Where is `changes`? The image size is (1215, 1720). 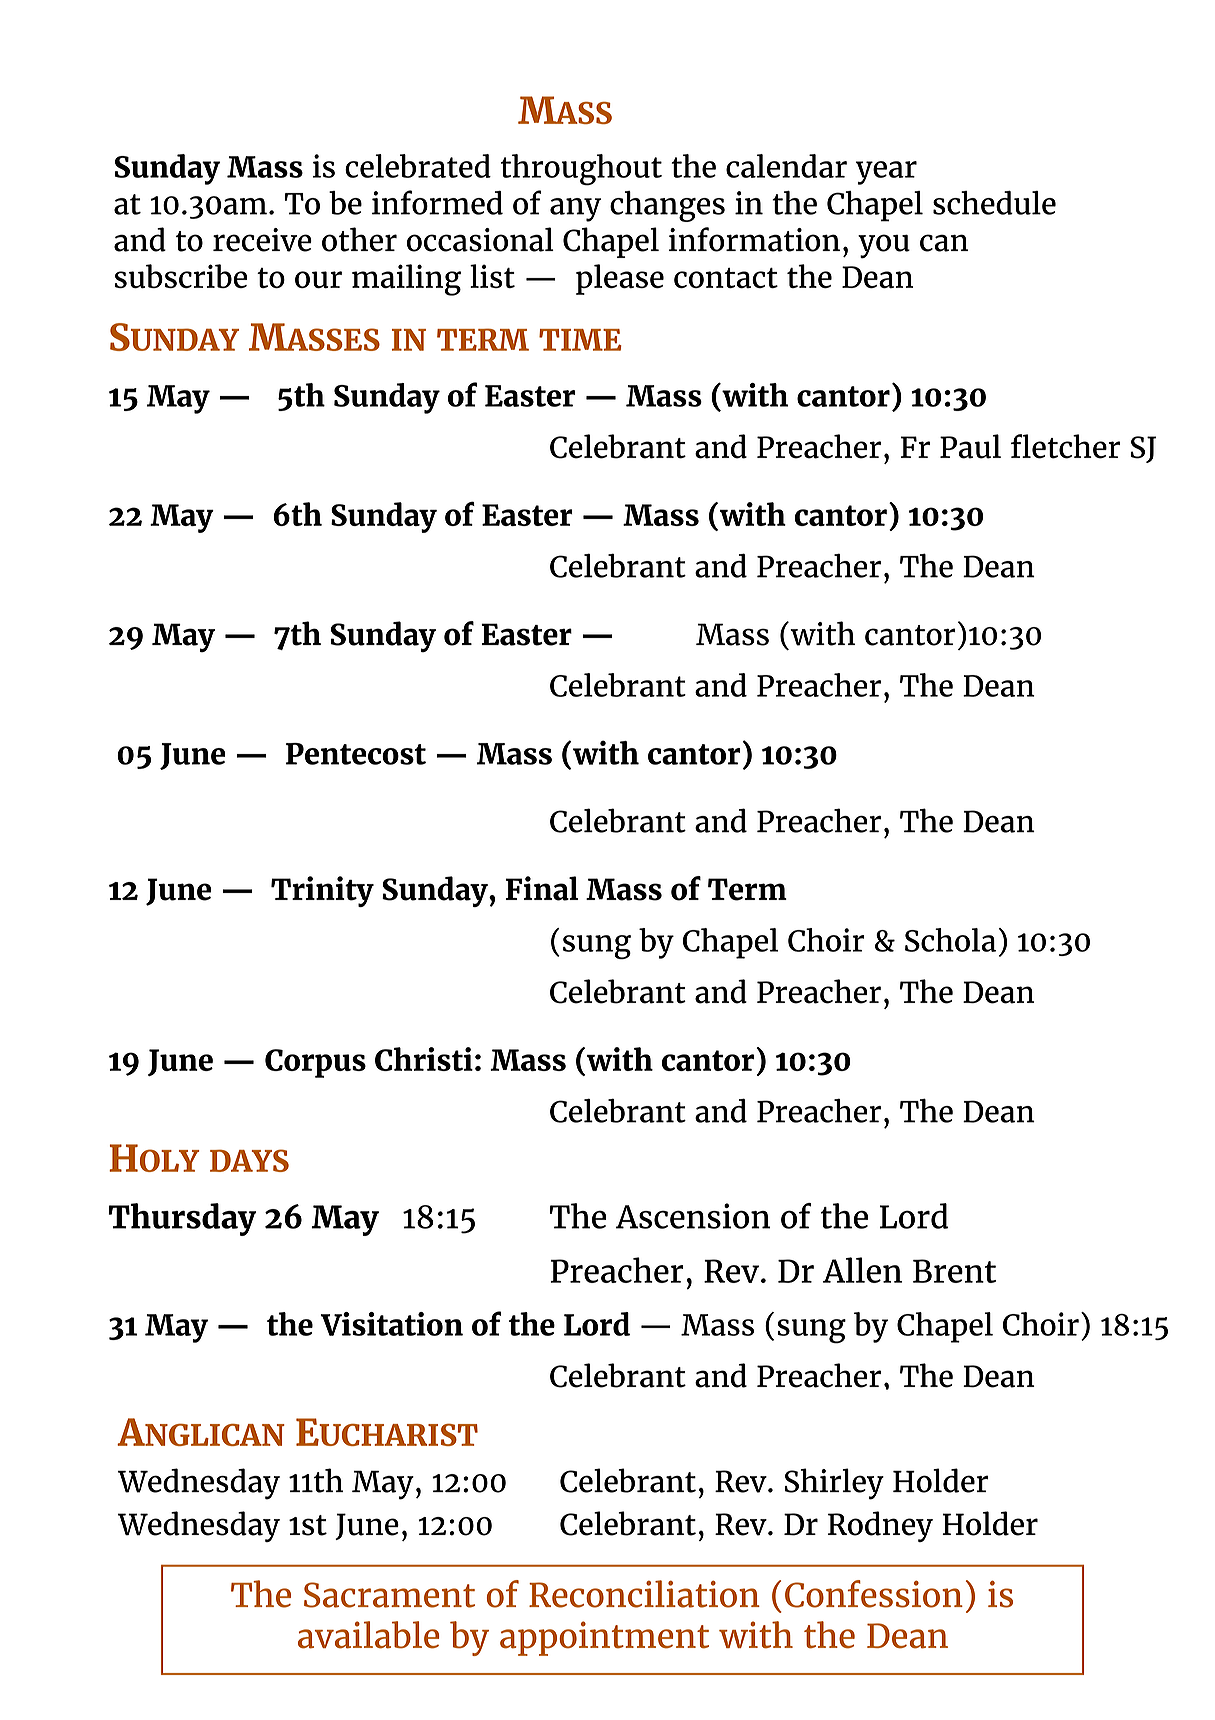
changes is located at coordinates (667, 206).
